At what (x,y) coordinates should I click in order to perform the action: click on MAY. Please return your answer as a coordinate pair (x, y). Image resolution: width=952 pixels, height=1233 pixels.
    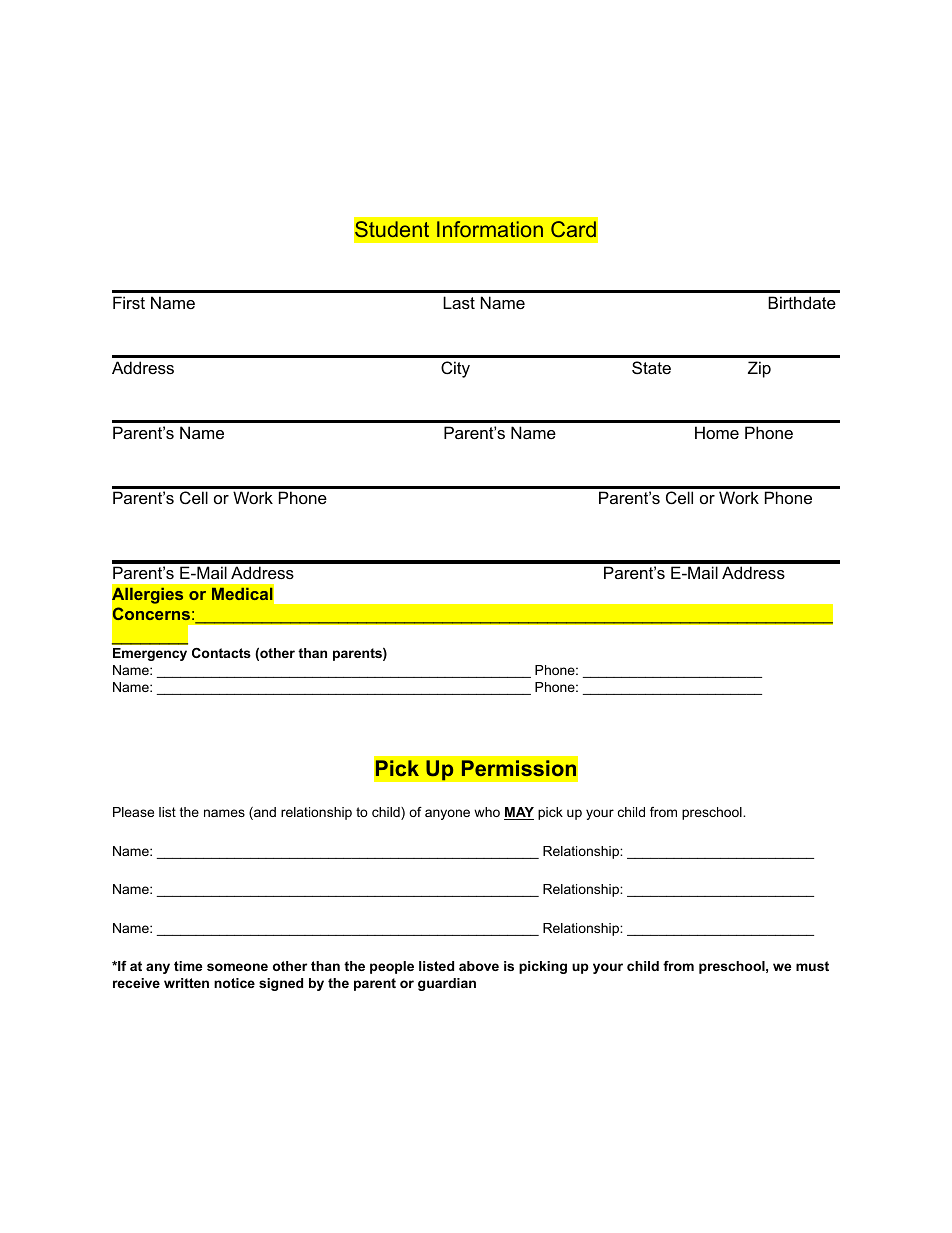
    Looking at the image, I should click on (519, 813).
